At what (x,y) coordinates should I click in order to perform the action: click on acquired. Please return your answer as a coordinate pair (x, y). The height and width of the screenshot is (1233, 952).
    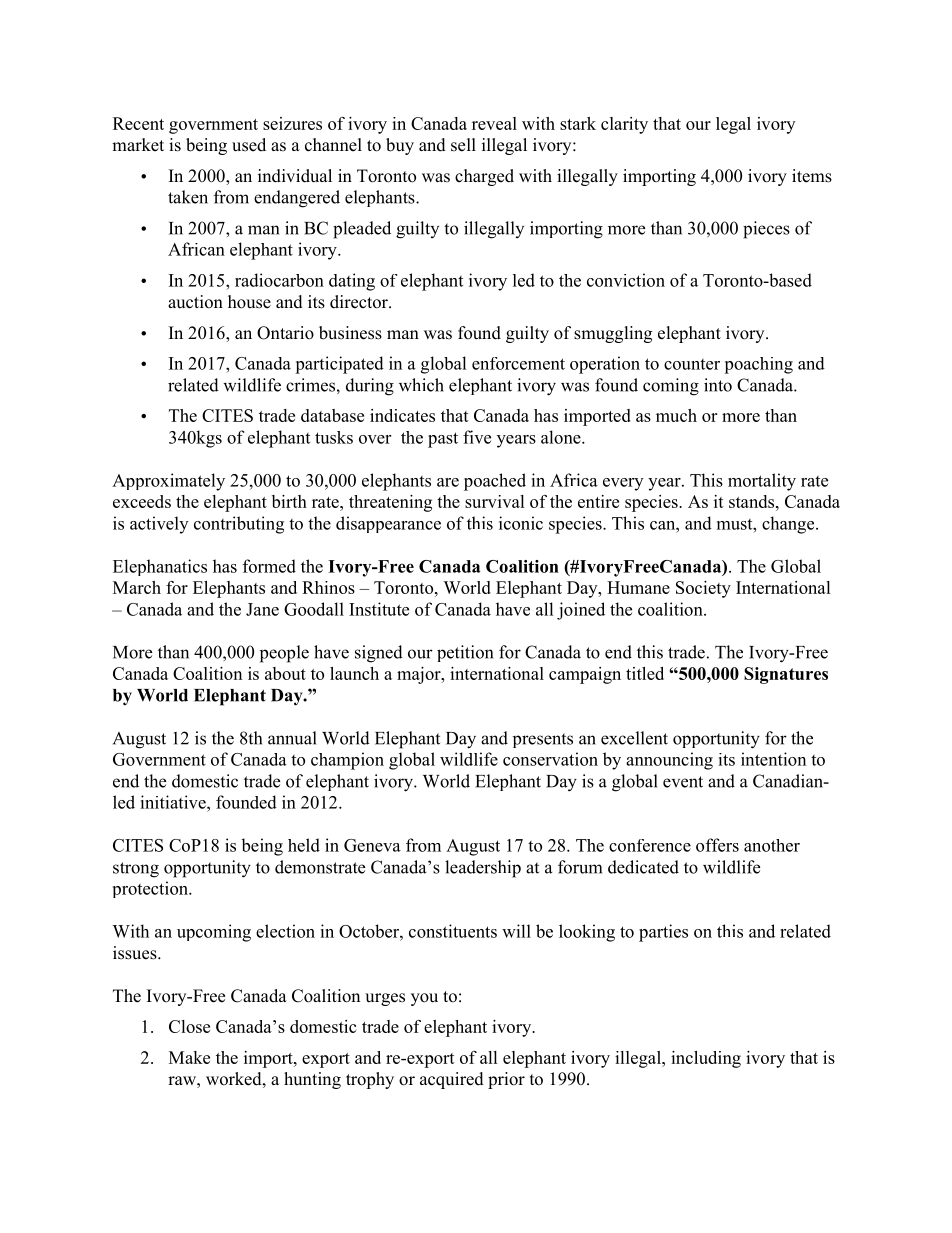
    Looking at the image, I should click on (452, 1080).
